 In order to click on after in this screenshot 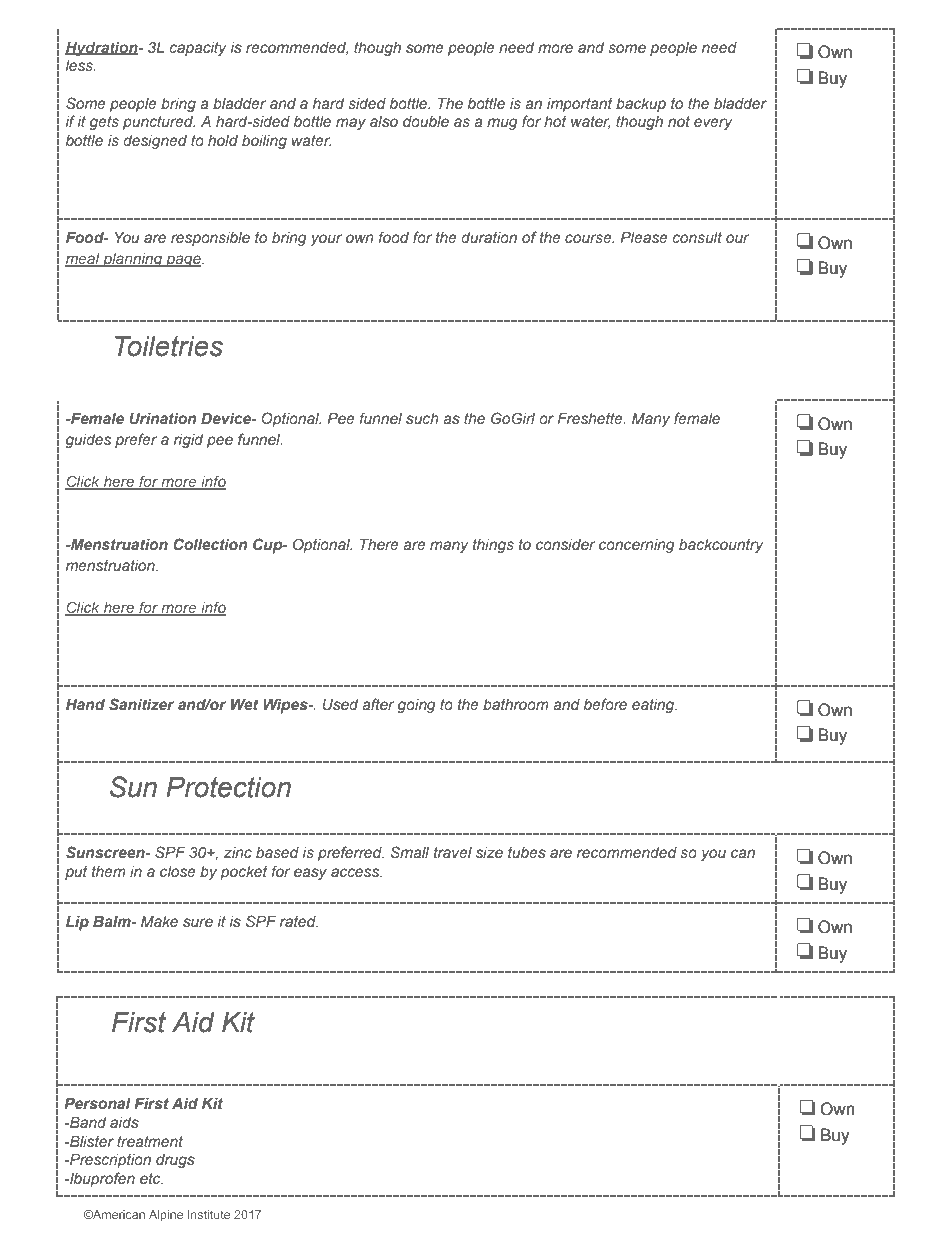, I will do `click(378, 704)`.
